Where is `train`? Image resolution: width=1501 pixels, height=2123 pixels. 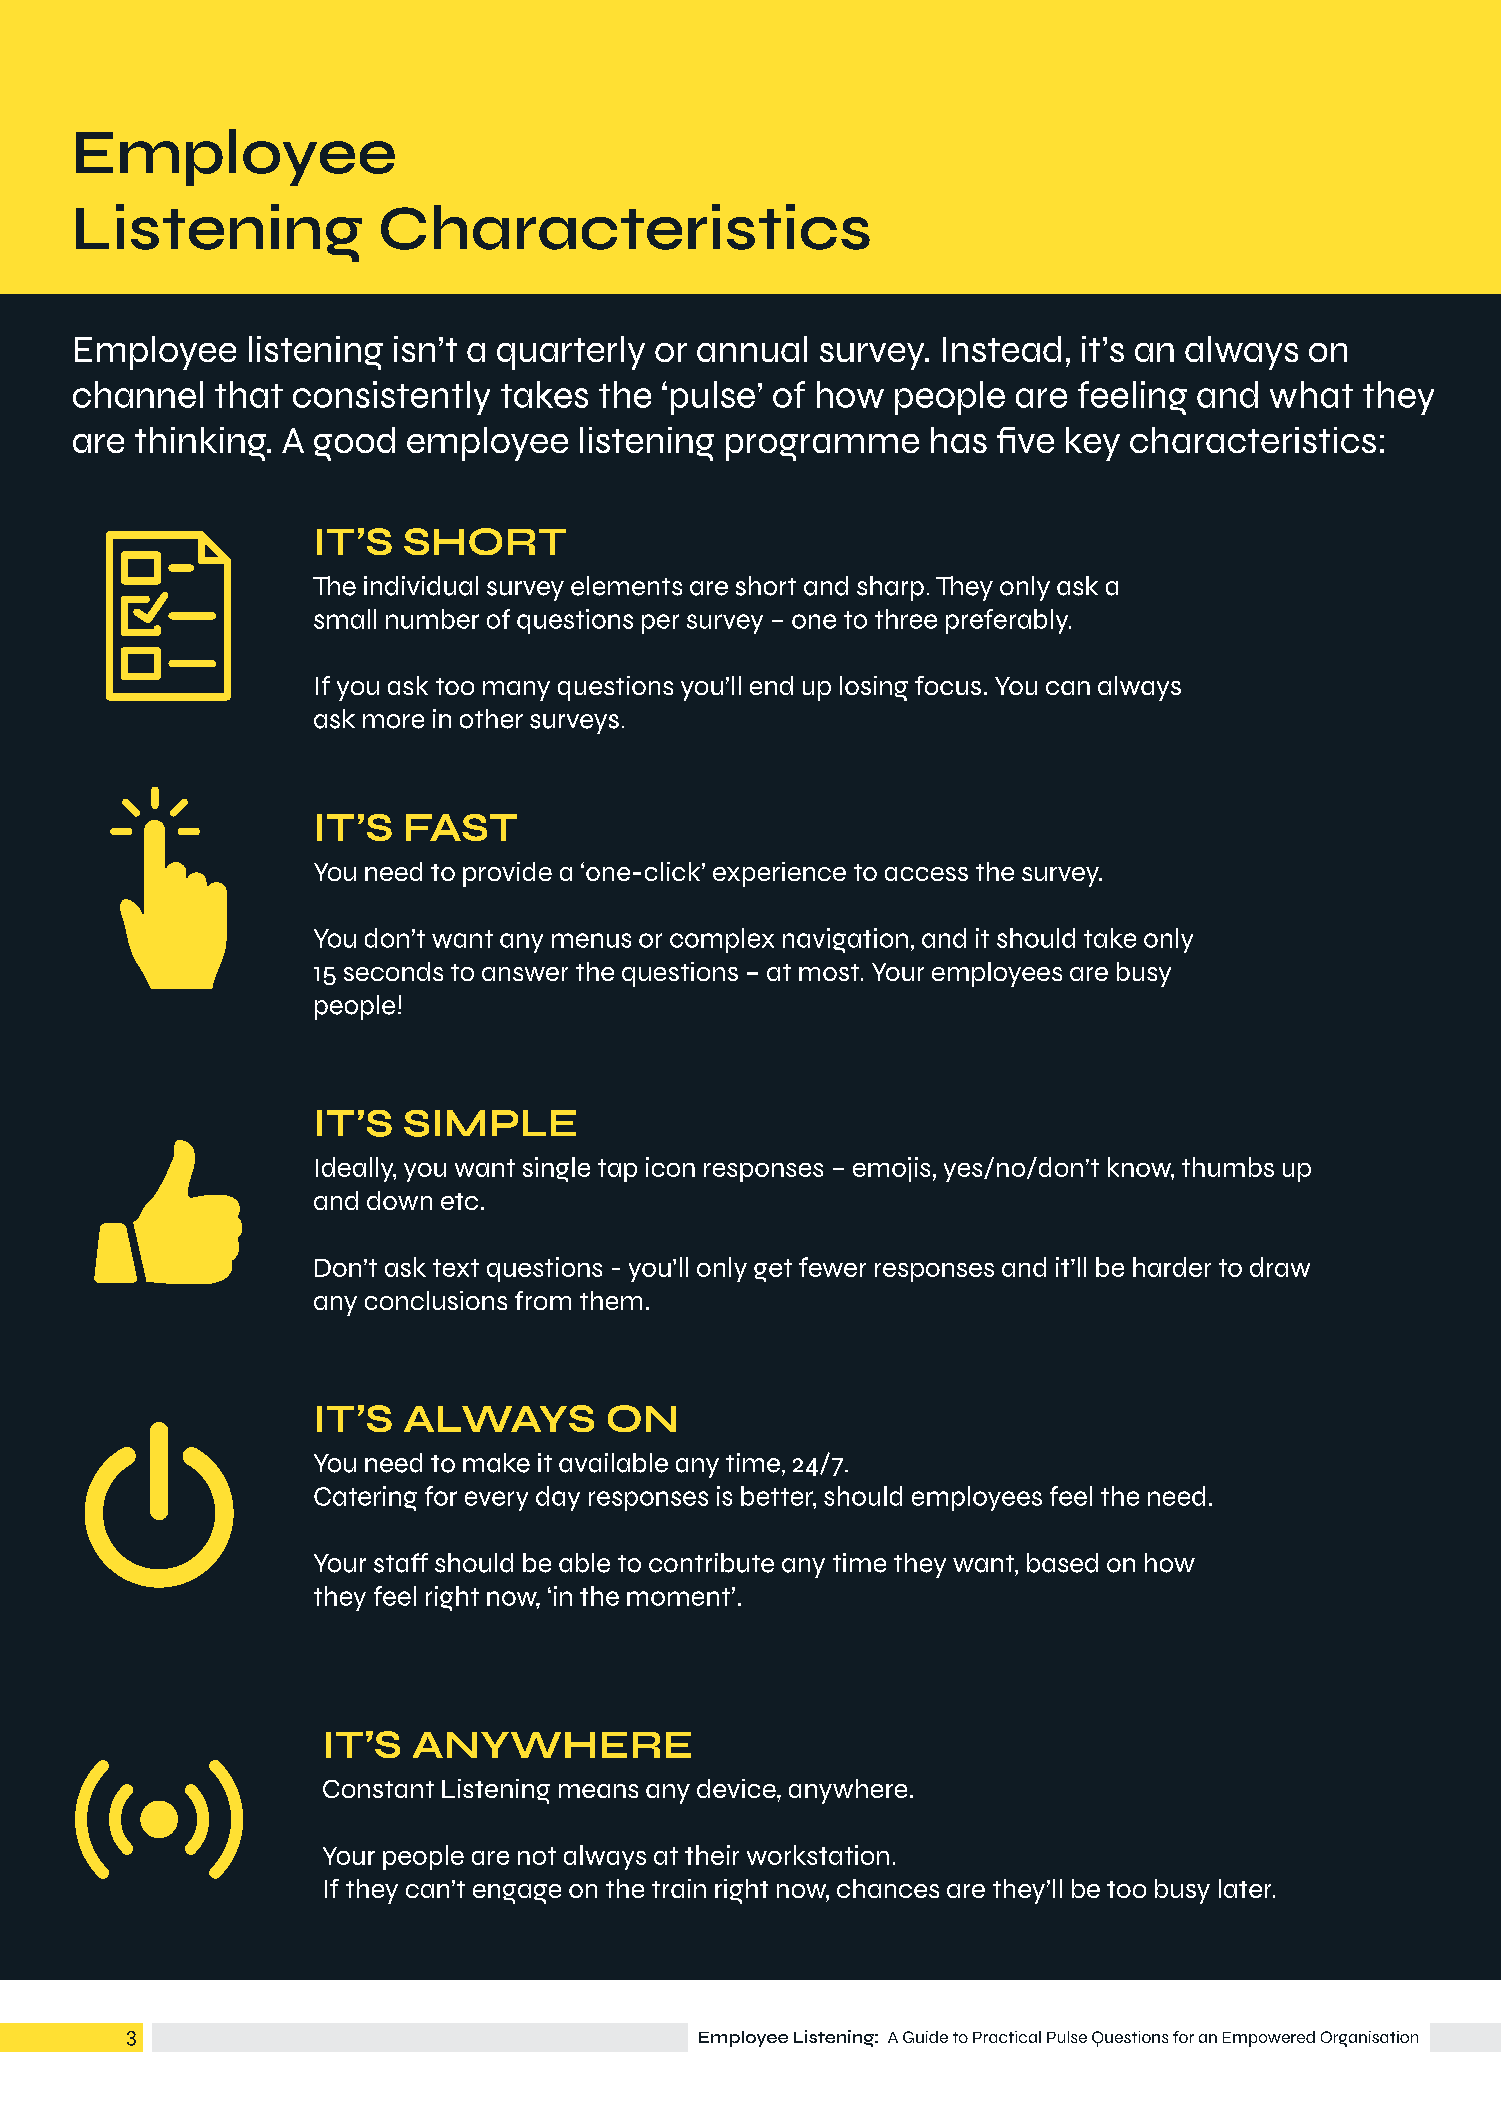 train is located at coordinates (679, 1888).
